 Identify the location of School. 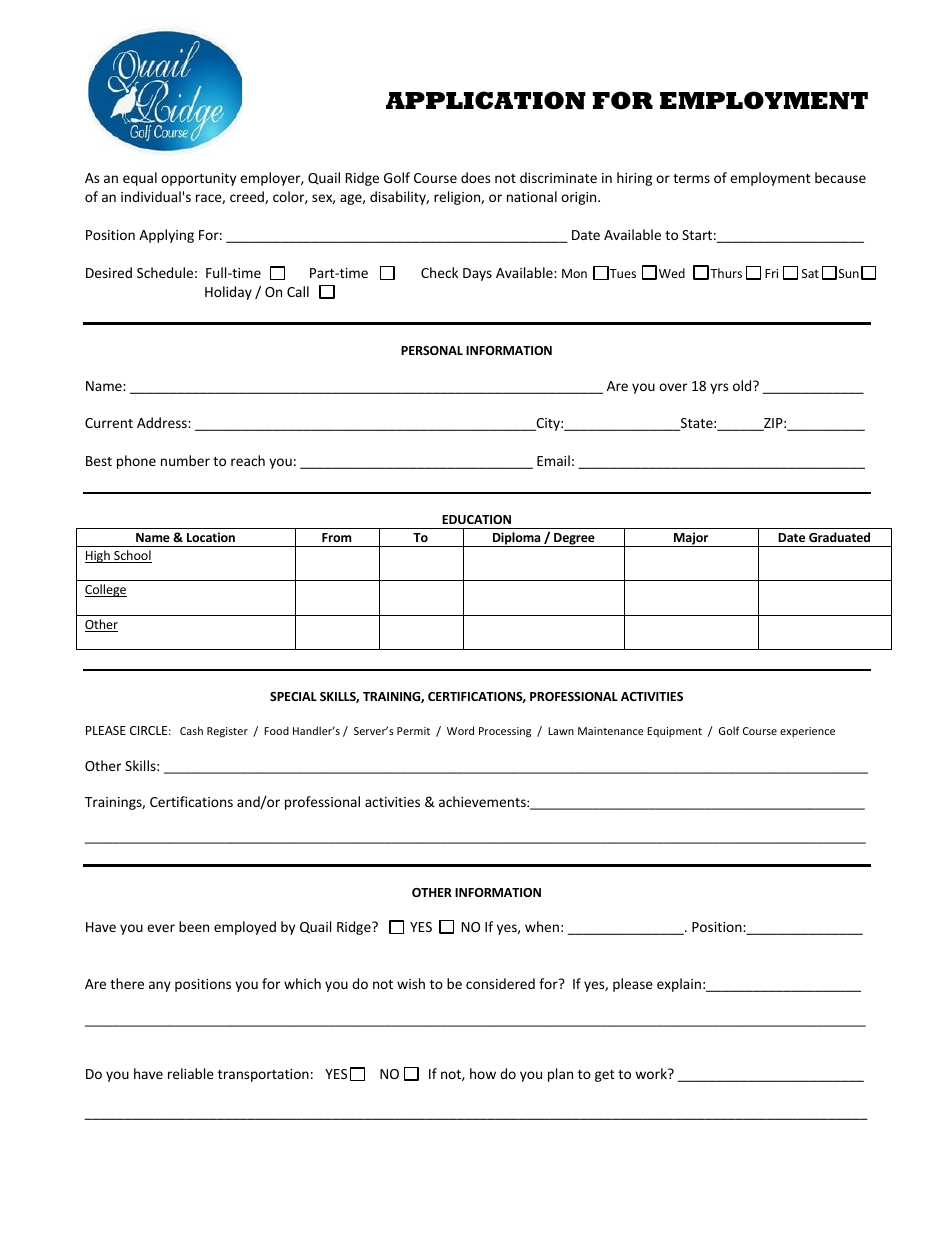
(132, 556).
